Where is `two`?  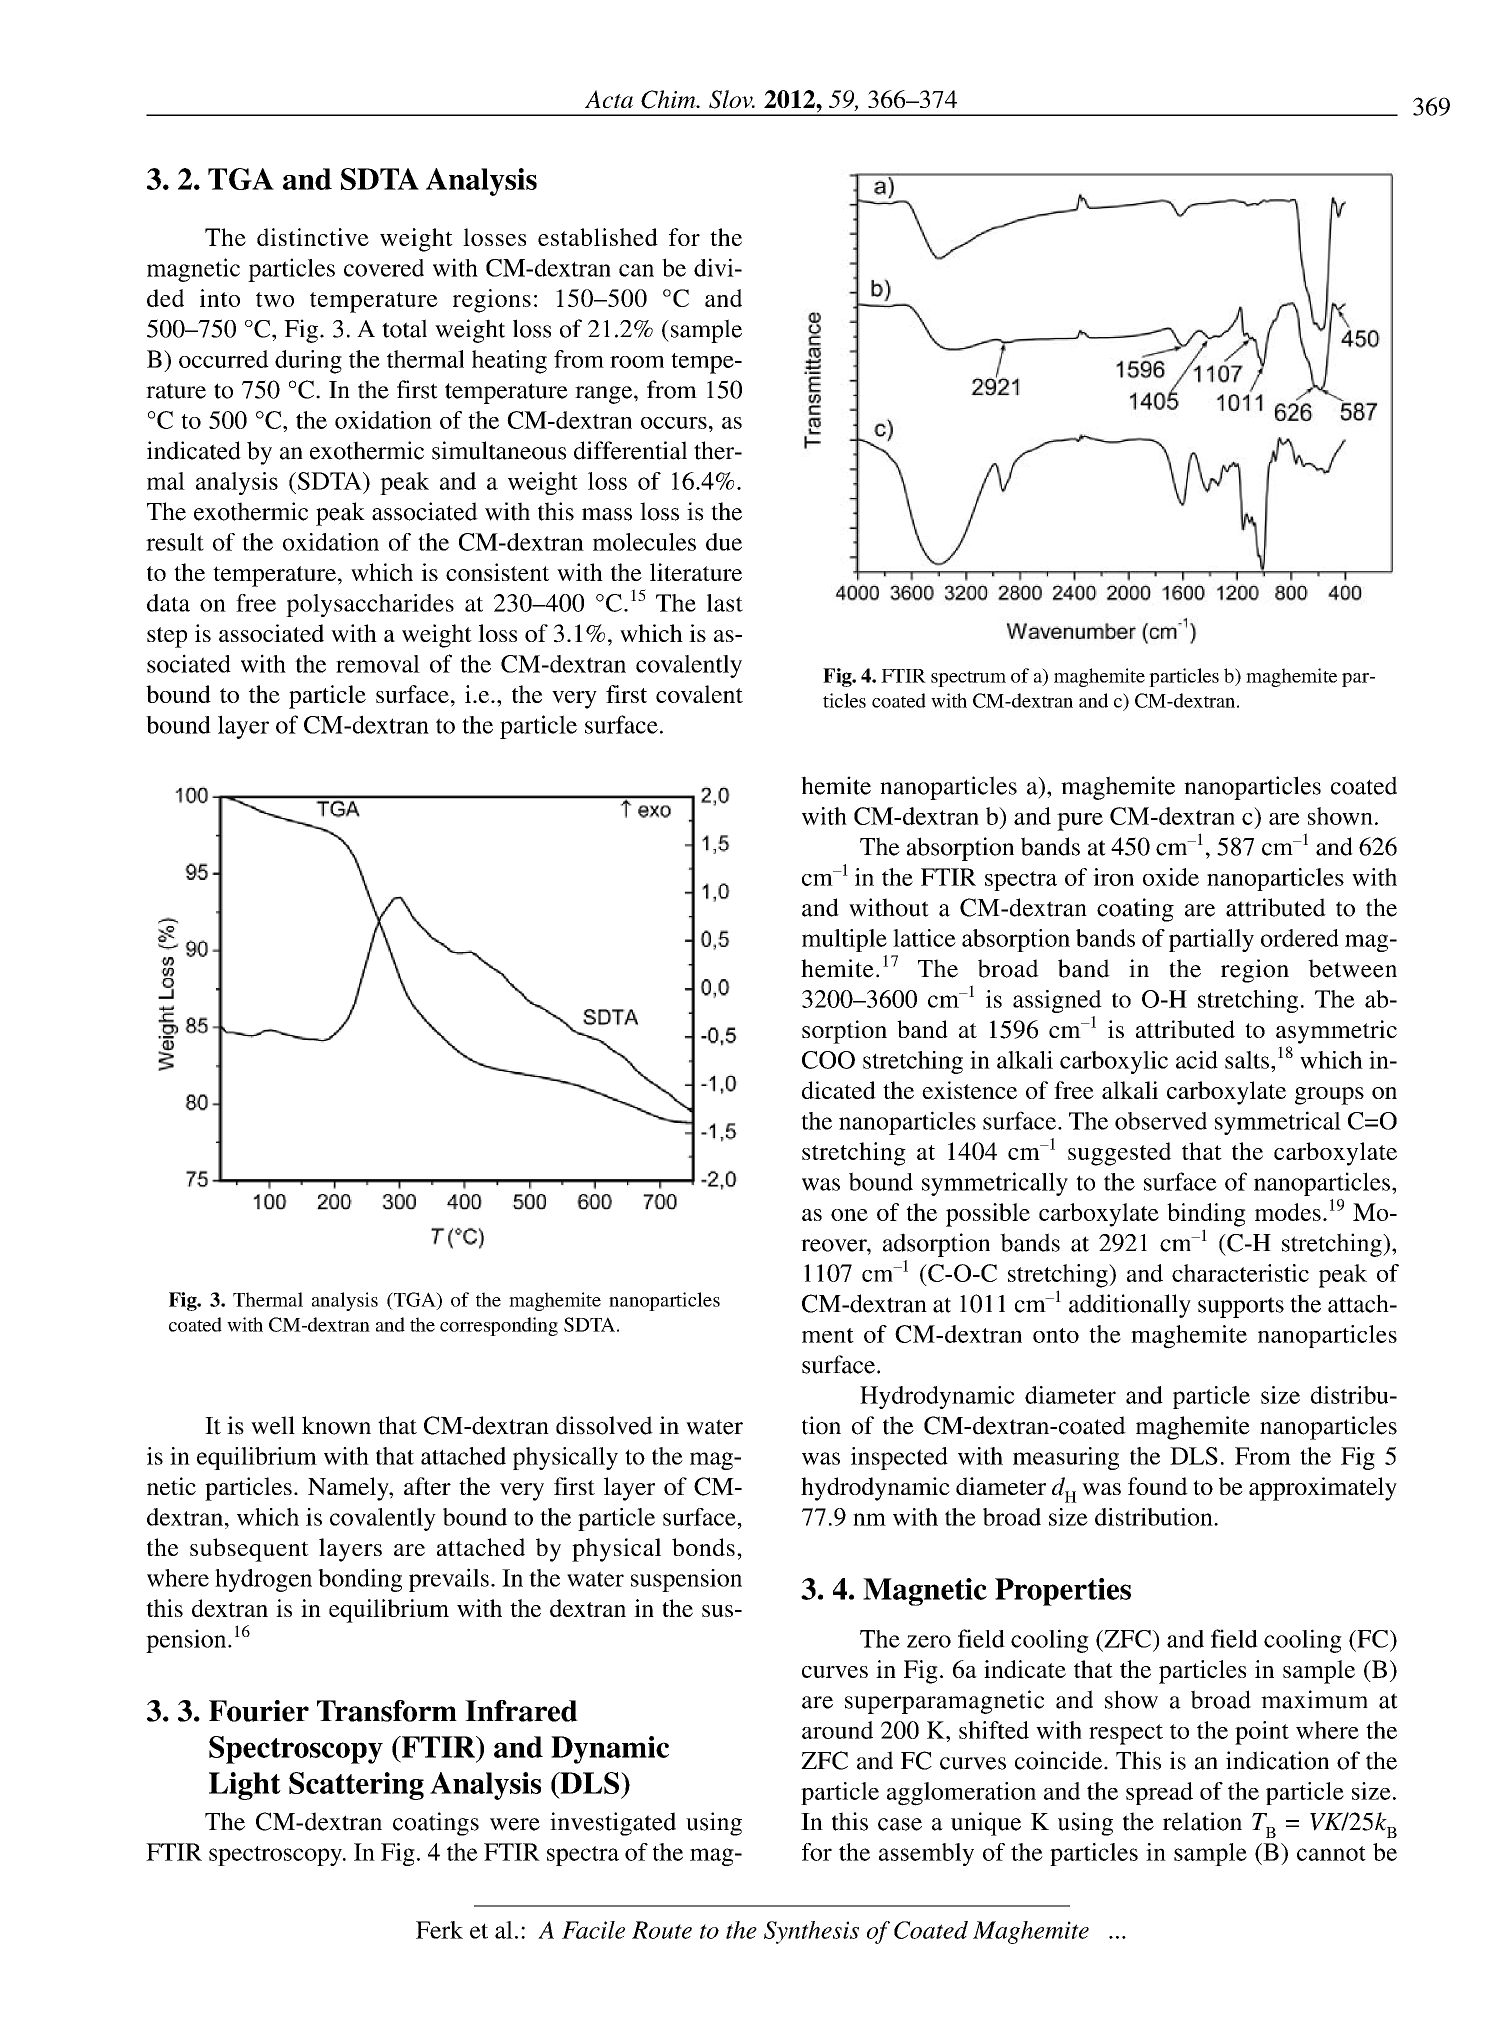 two is located at coordinates (275, 299).
